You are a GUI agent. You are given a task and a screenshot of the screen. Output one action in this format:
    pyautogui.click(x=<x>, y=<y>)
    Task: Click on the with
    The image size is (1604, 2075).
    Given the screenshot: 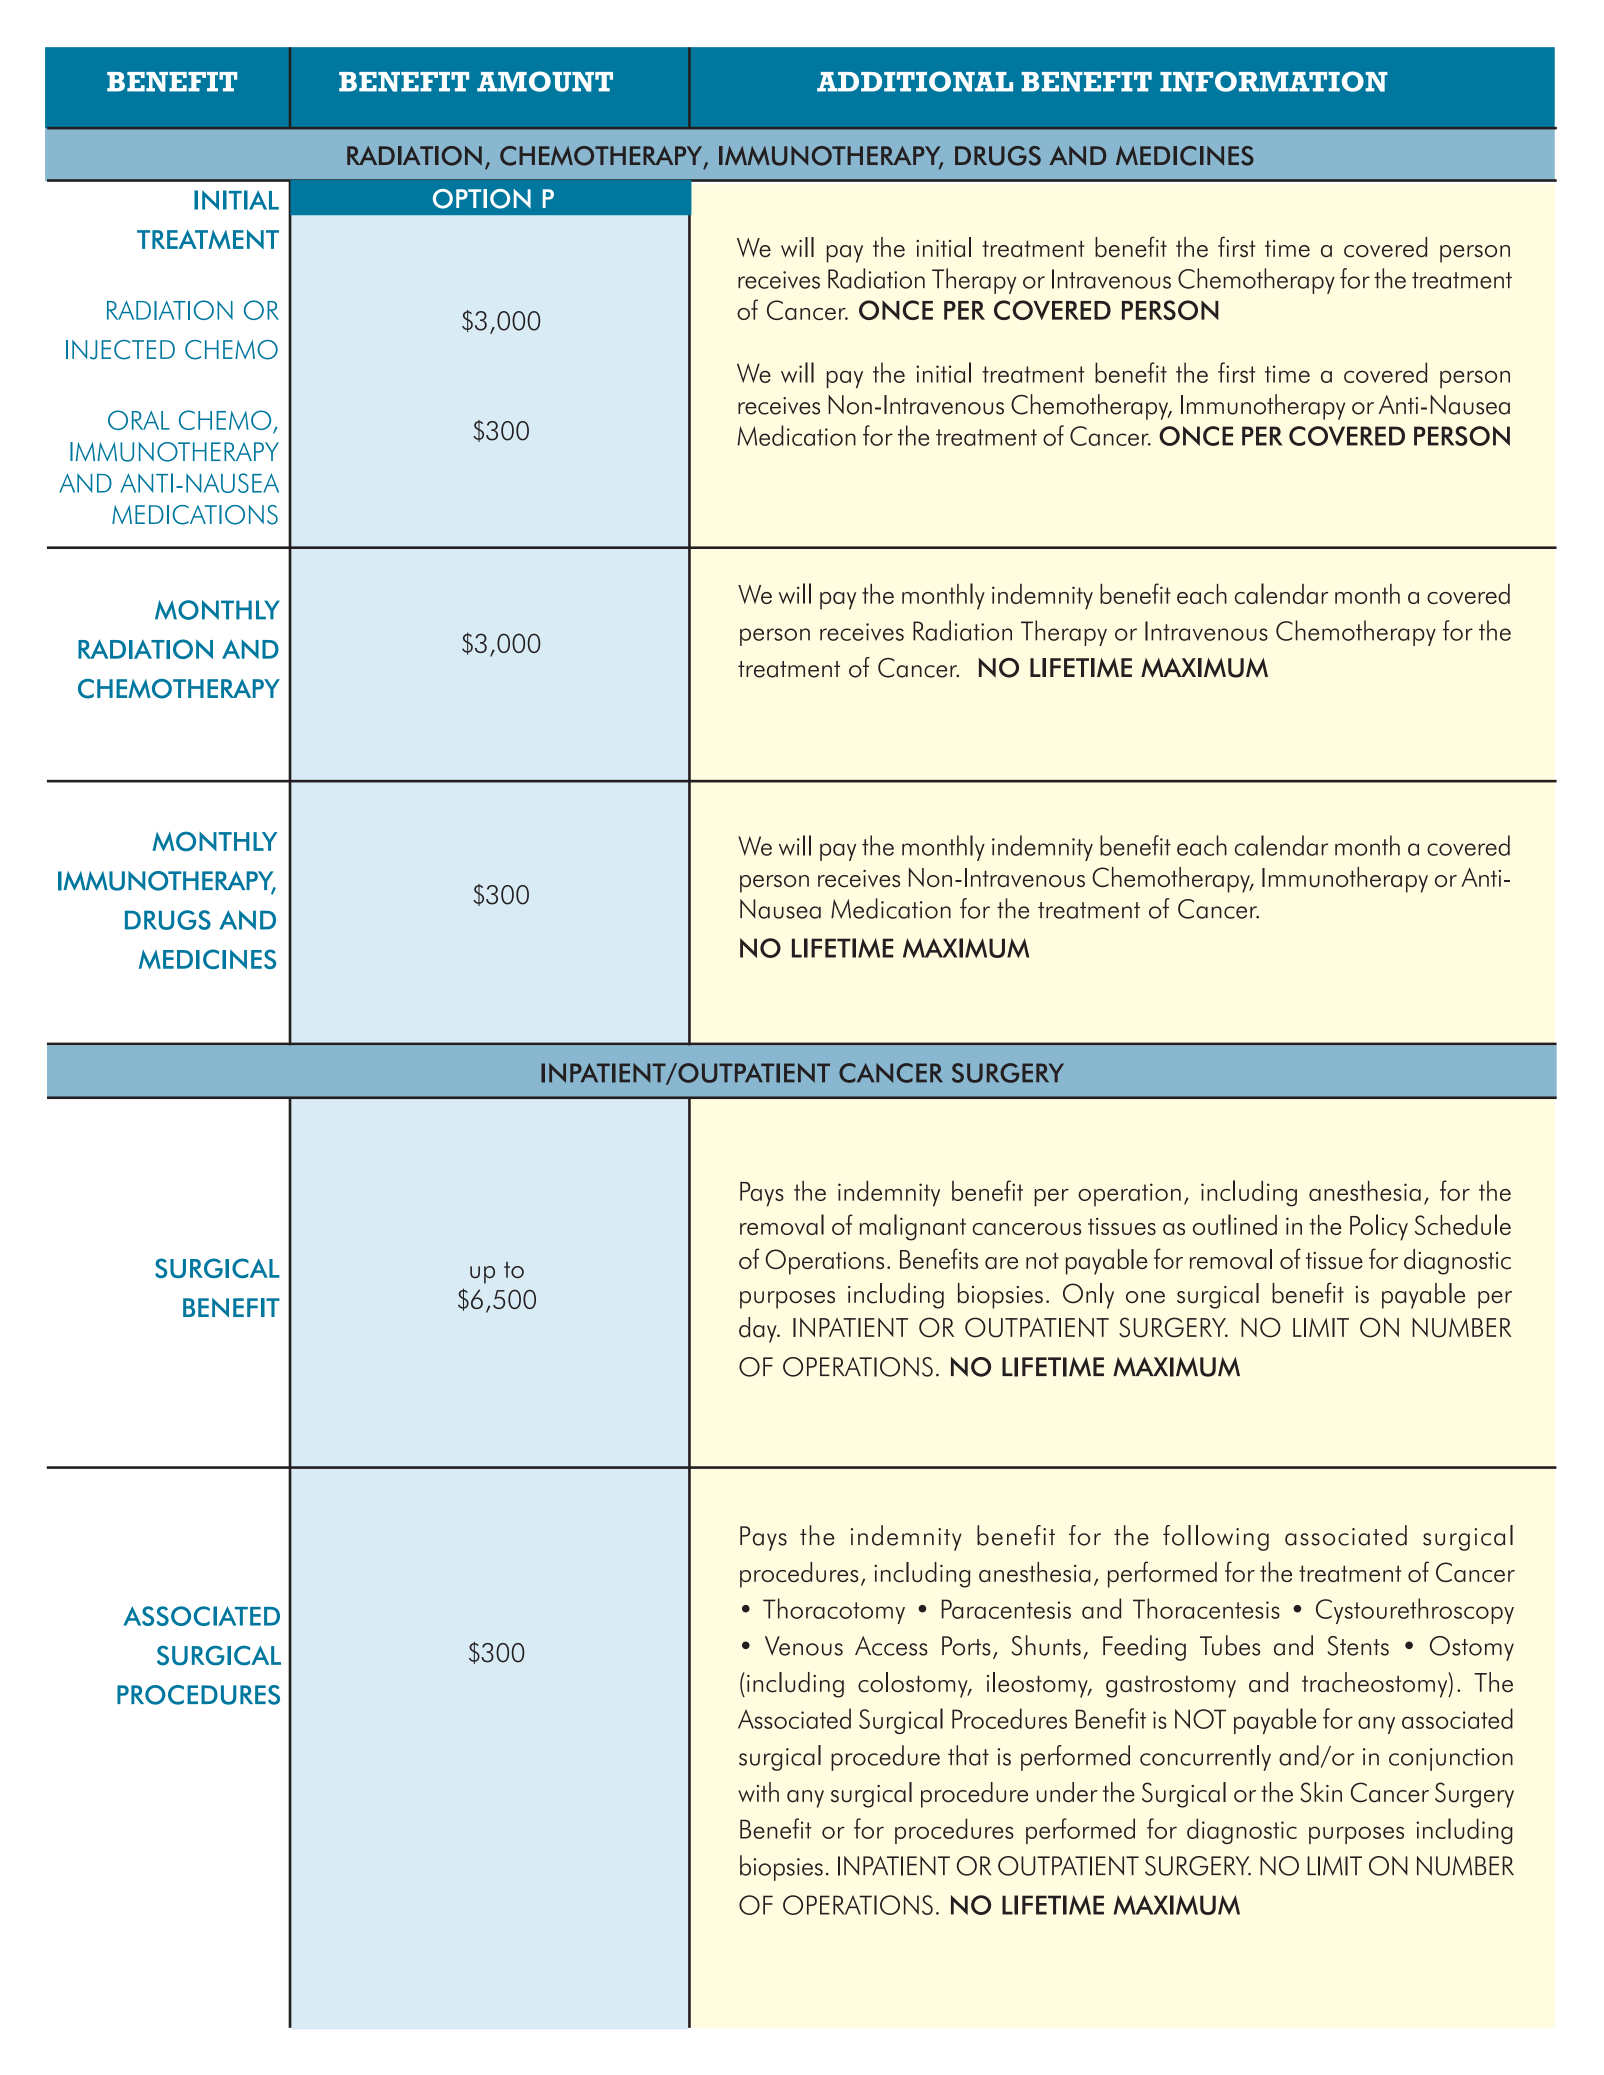 What is the action you would take?
    pyautogui.click(x=758, y=1792)
